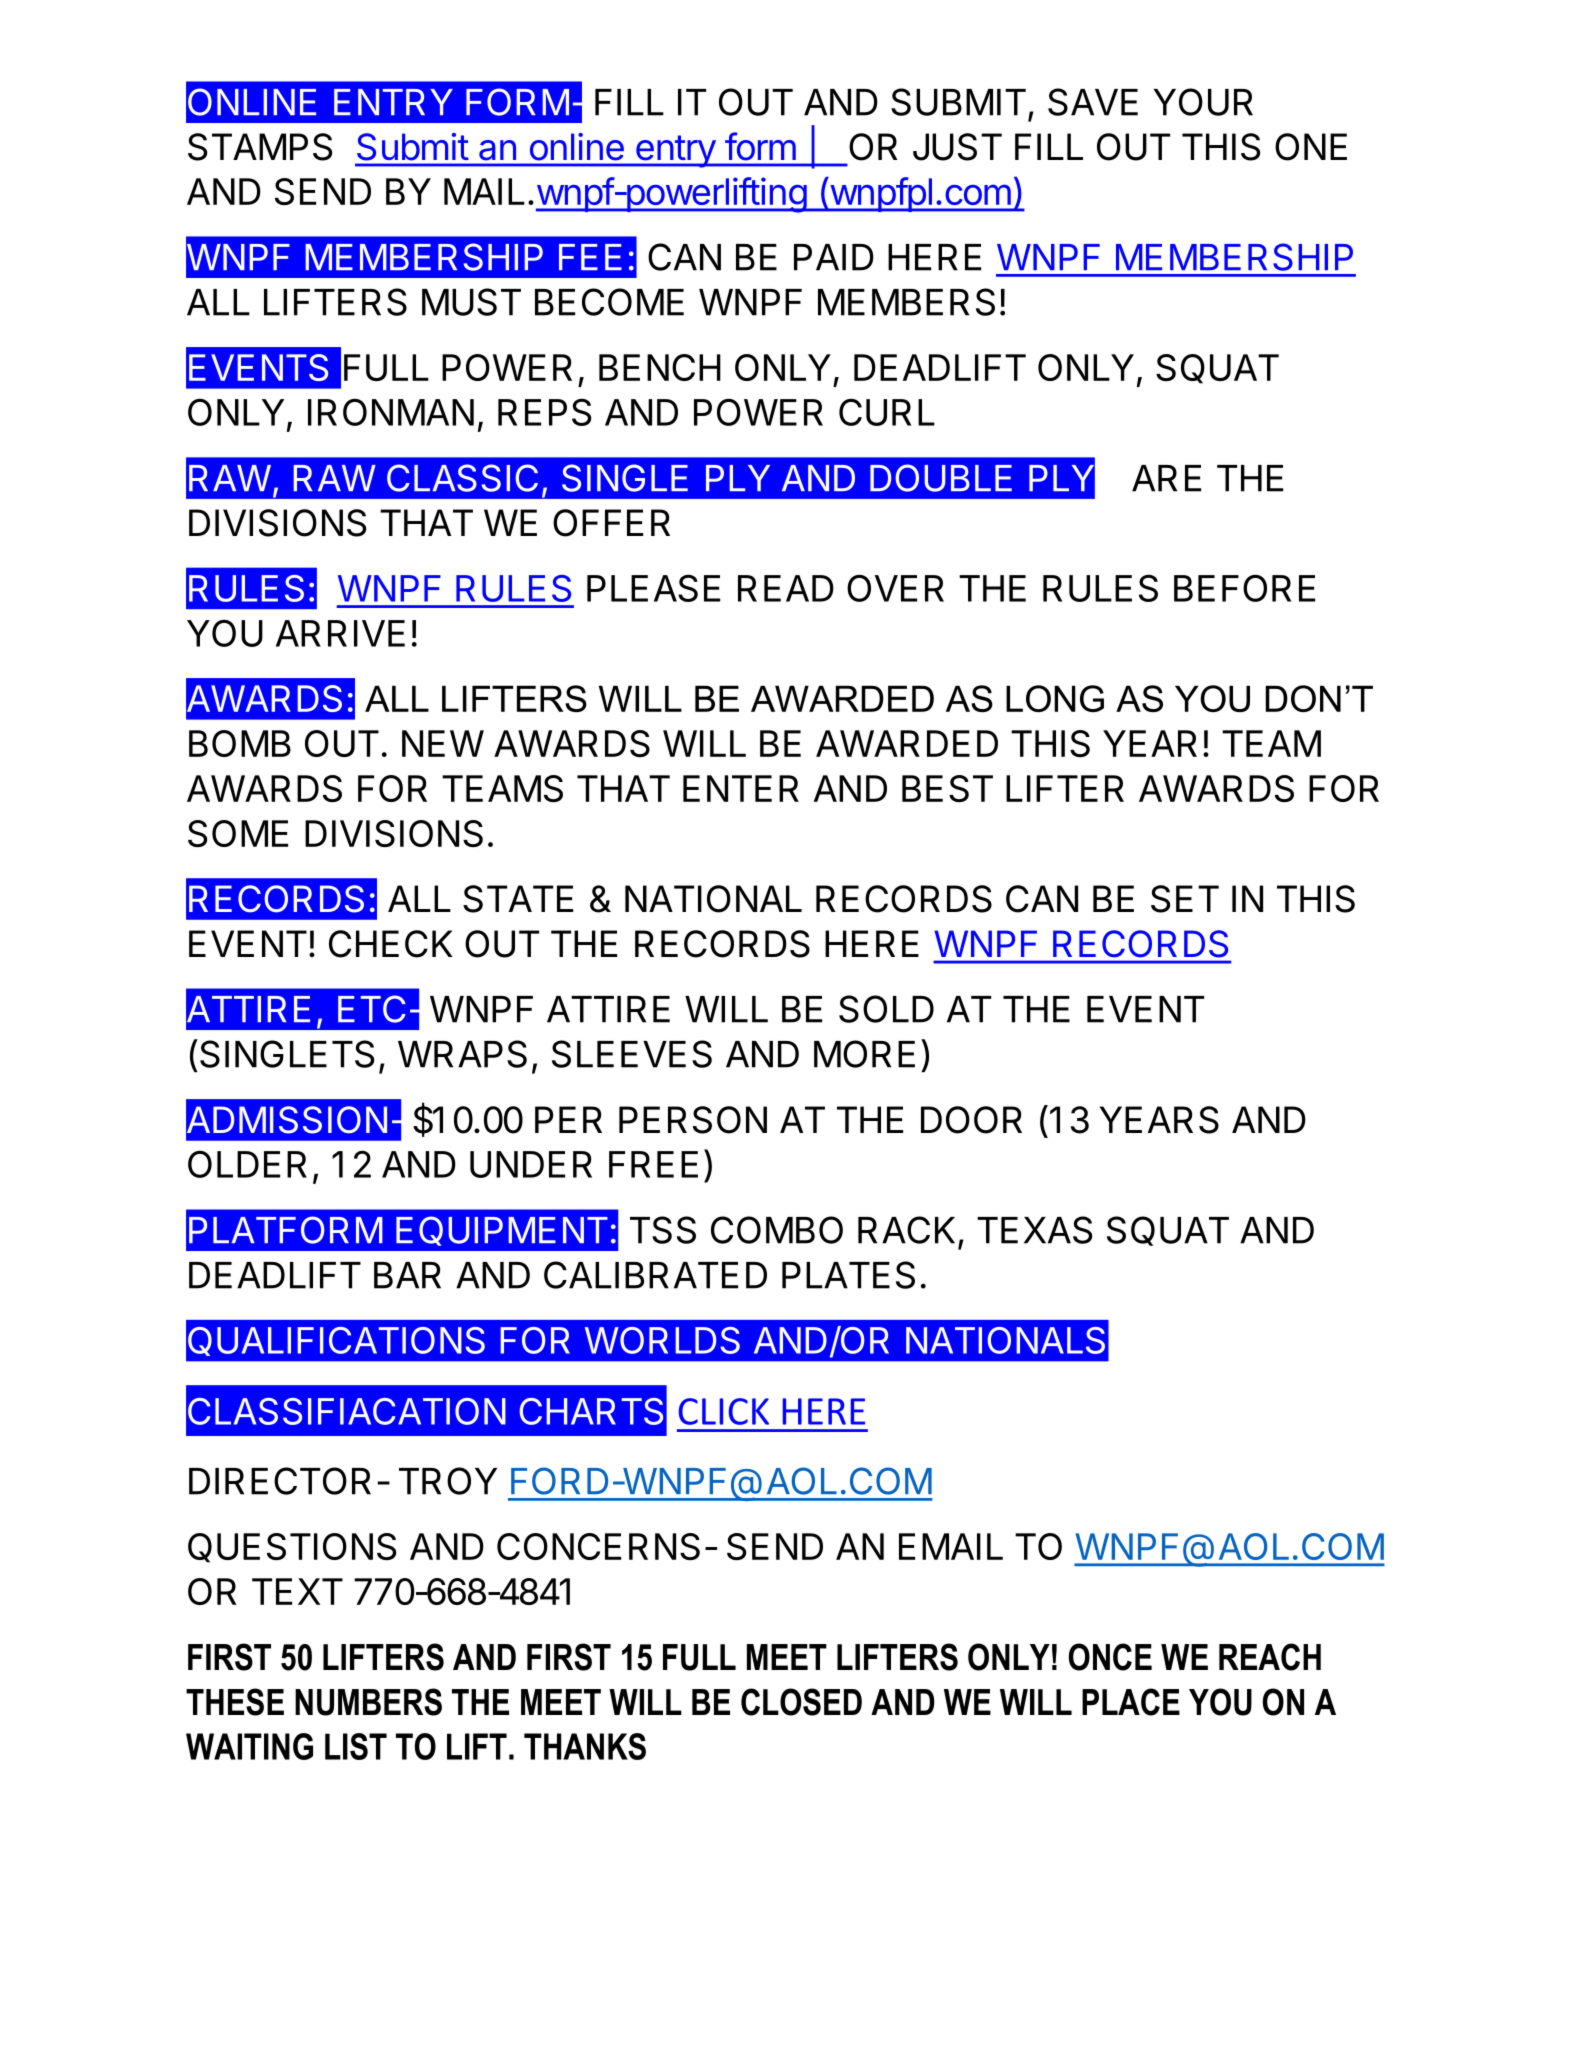 Image resolution: width=1581 pixels, height=2045 pixels. What do you see at coordinates (1185, 899) in the screenshot?
I see `SET` at bounding box center [1185, 899].
